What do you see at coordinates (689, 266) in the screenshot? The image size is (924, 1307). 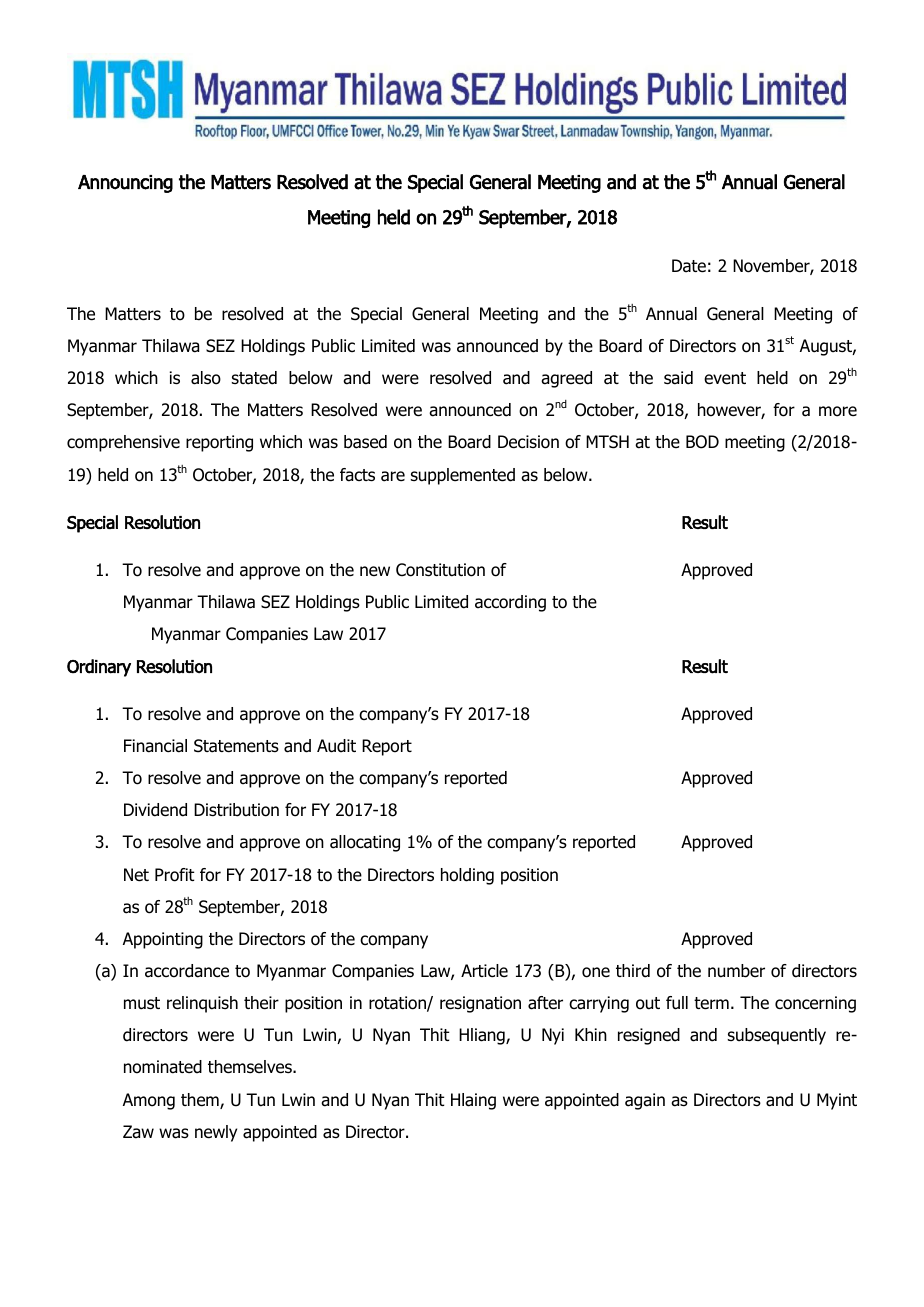 I see `Date` at bounding box center [689, 266].
